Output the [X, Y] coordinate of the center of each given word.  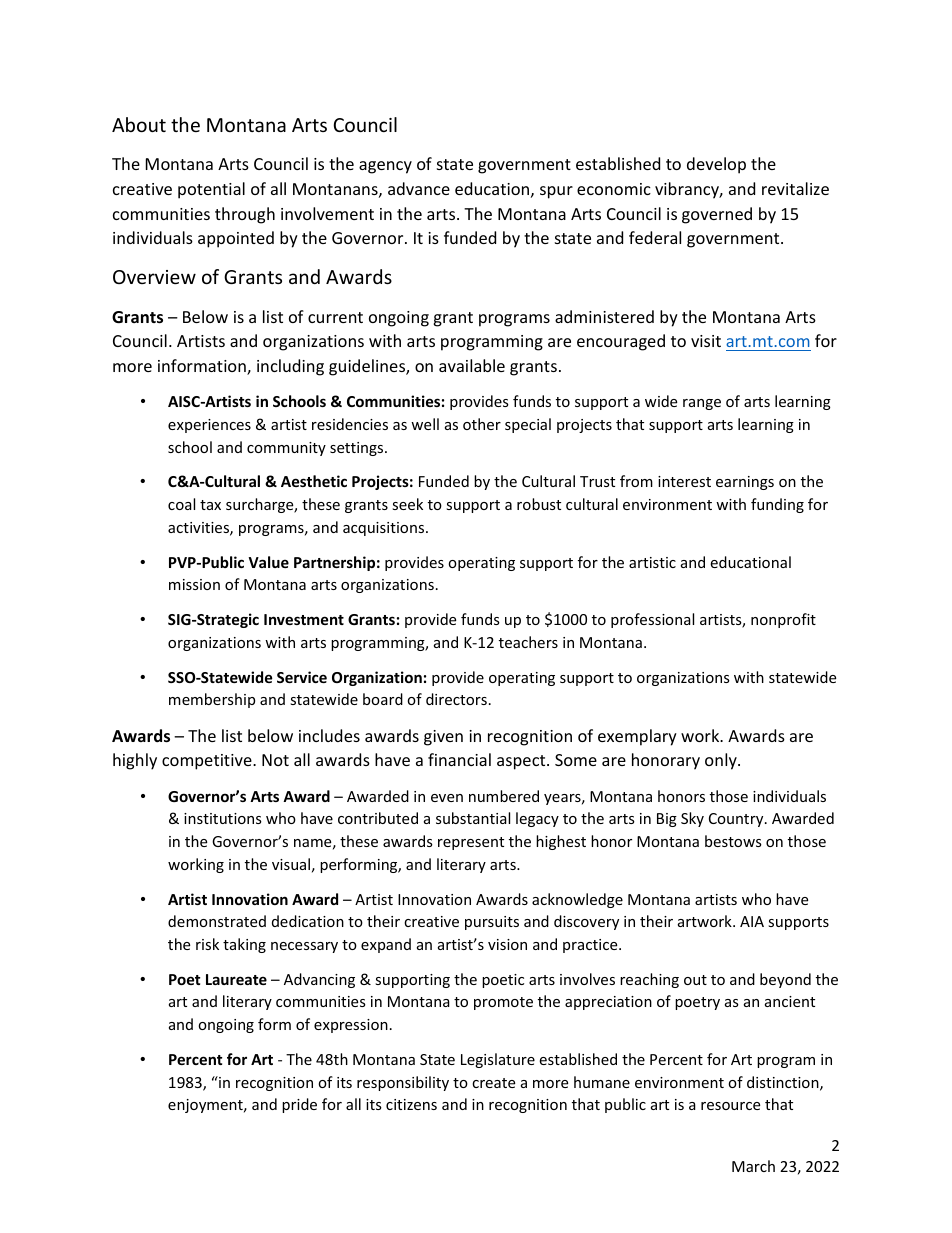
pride [299, 1105]
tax [210, 505]
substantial [473, 818]
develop [716, 165]
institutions [223, 818]
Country [737, 820]
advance [419, 188]
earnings [745, 483]
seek [407, 504]
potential [211, 190]
